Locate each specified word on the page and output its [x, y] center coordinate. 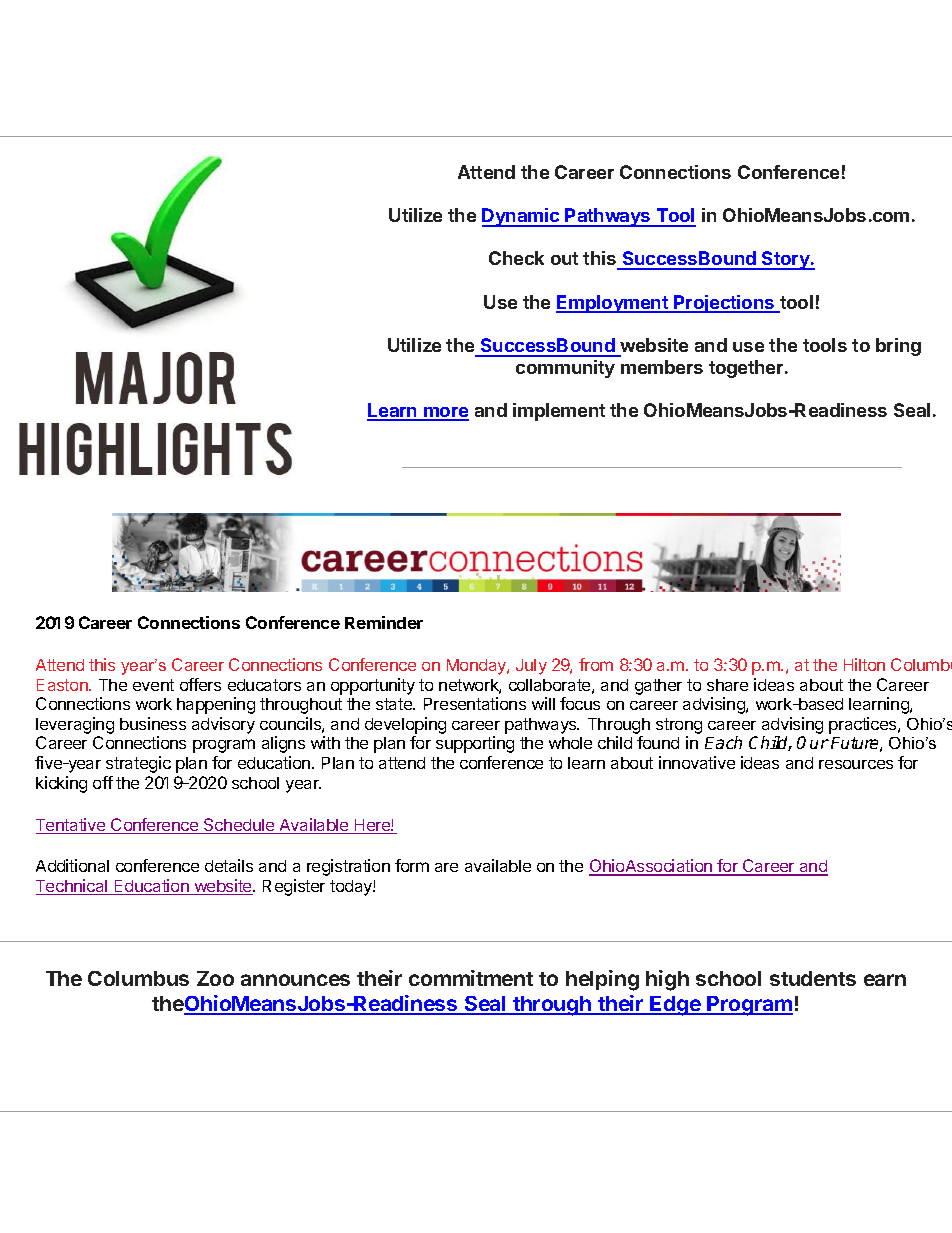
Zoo [215, 978]
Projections [724, 304]
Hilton [864, 664]
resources [856, 764]
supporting [475, 744]
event [153, 685]
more [445, 413]
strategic [138, 764]
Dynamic [522, 217]
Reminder [384, 622]
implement [559, 412]
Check [516, 258]
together [747, 369]
